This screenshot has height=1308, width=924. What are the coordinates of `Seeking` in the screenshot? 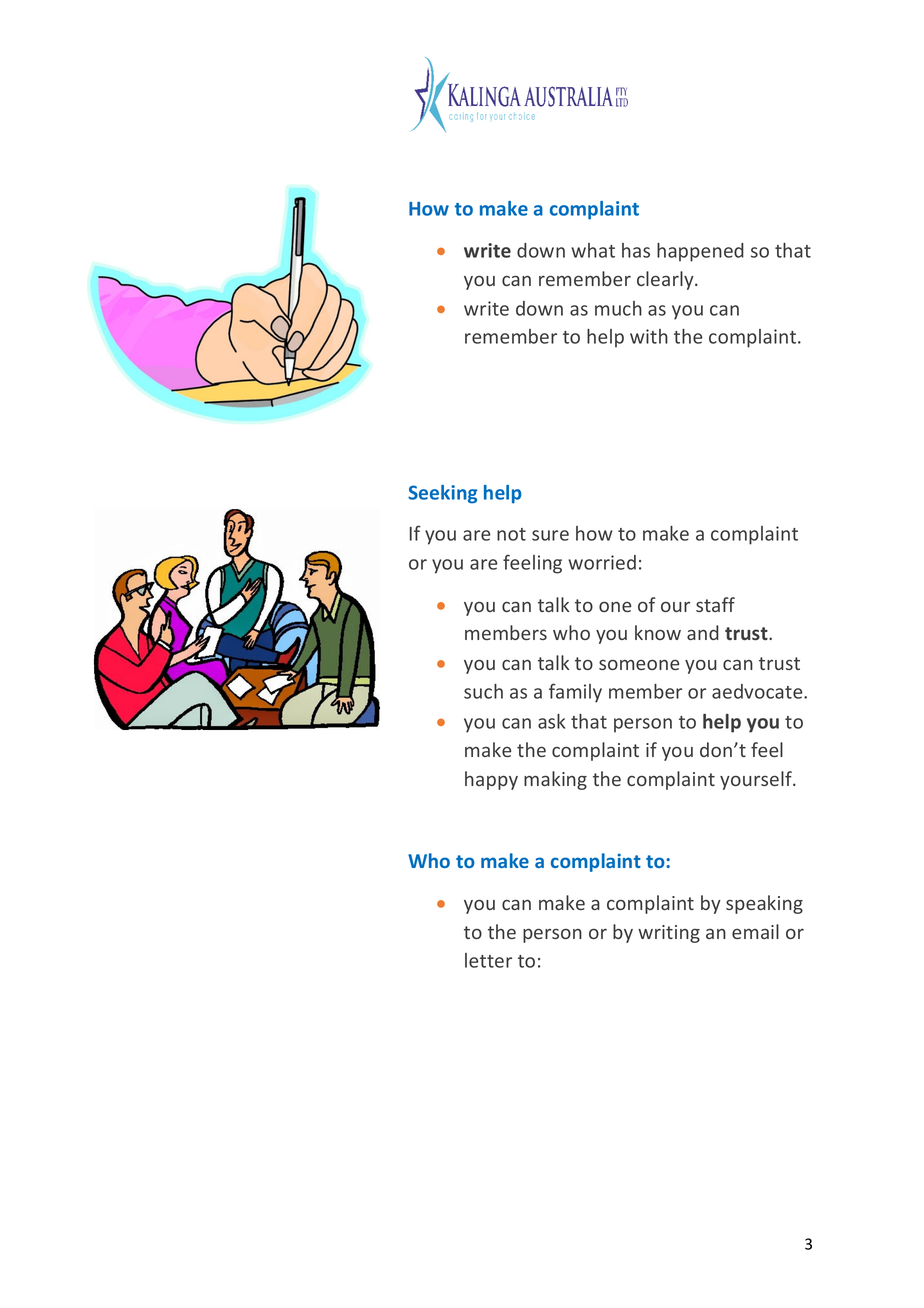 It's located at (443, 494).
